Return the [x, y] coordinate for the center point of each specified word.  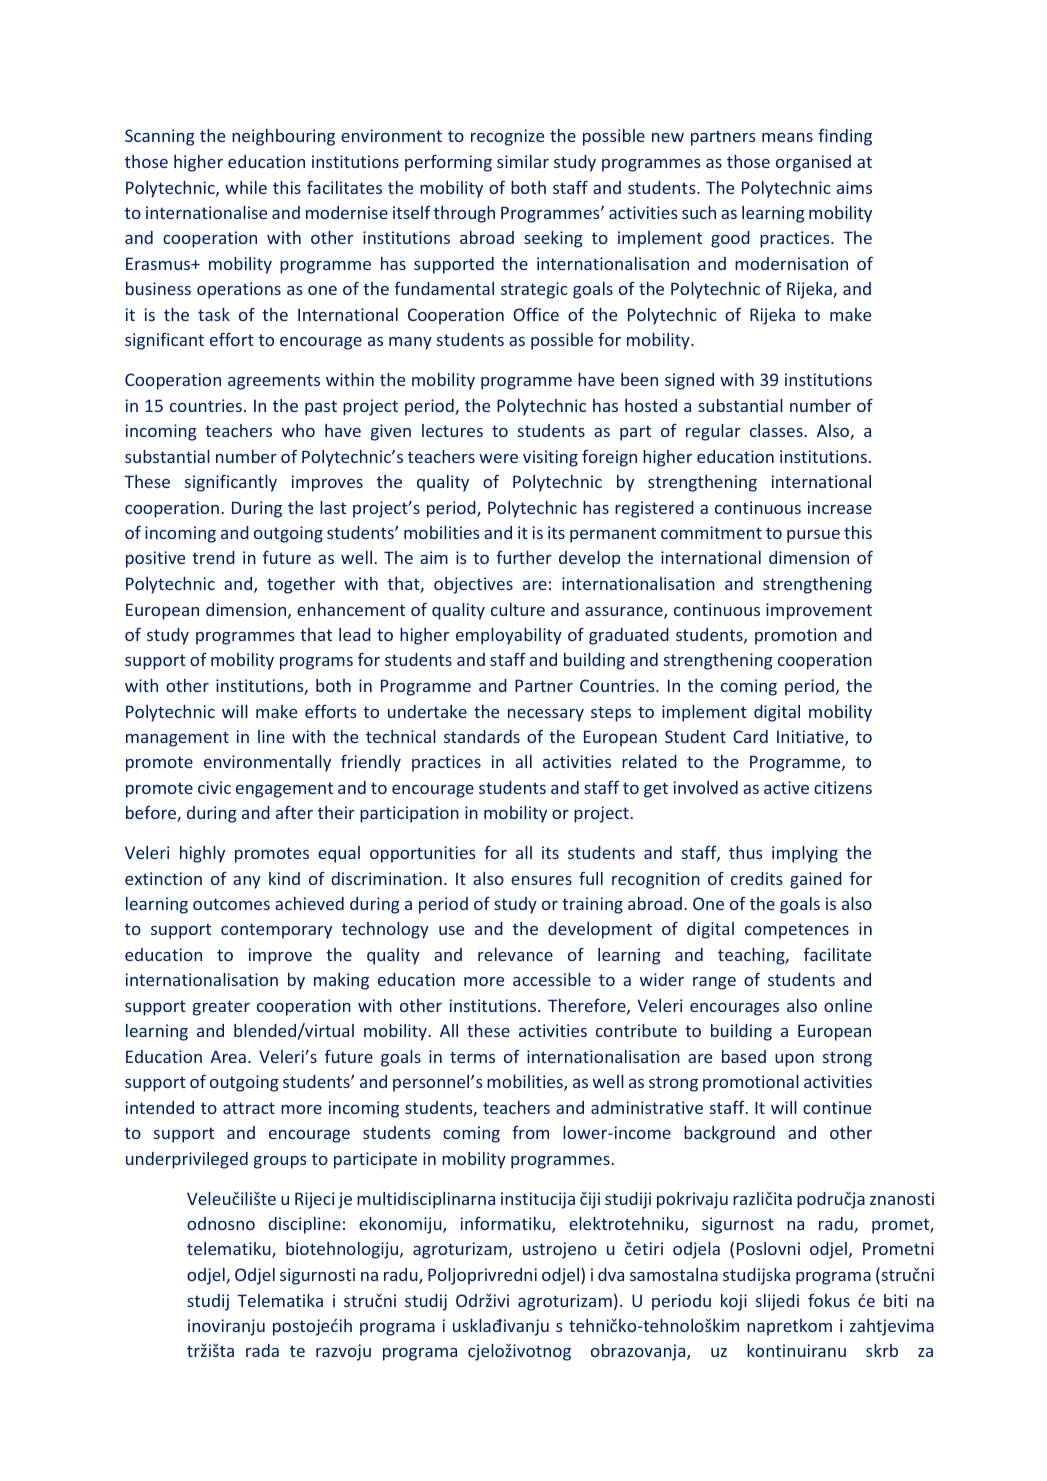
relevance [515, 954]
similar [523, 161]
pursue [813, 536]
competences [797, 931]
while [246, 187]
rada [262, 1350]
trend [213, 557]
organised [813, 163]
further [524, 557]
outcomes [231, 904]
